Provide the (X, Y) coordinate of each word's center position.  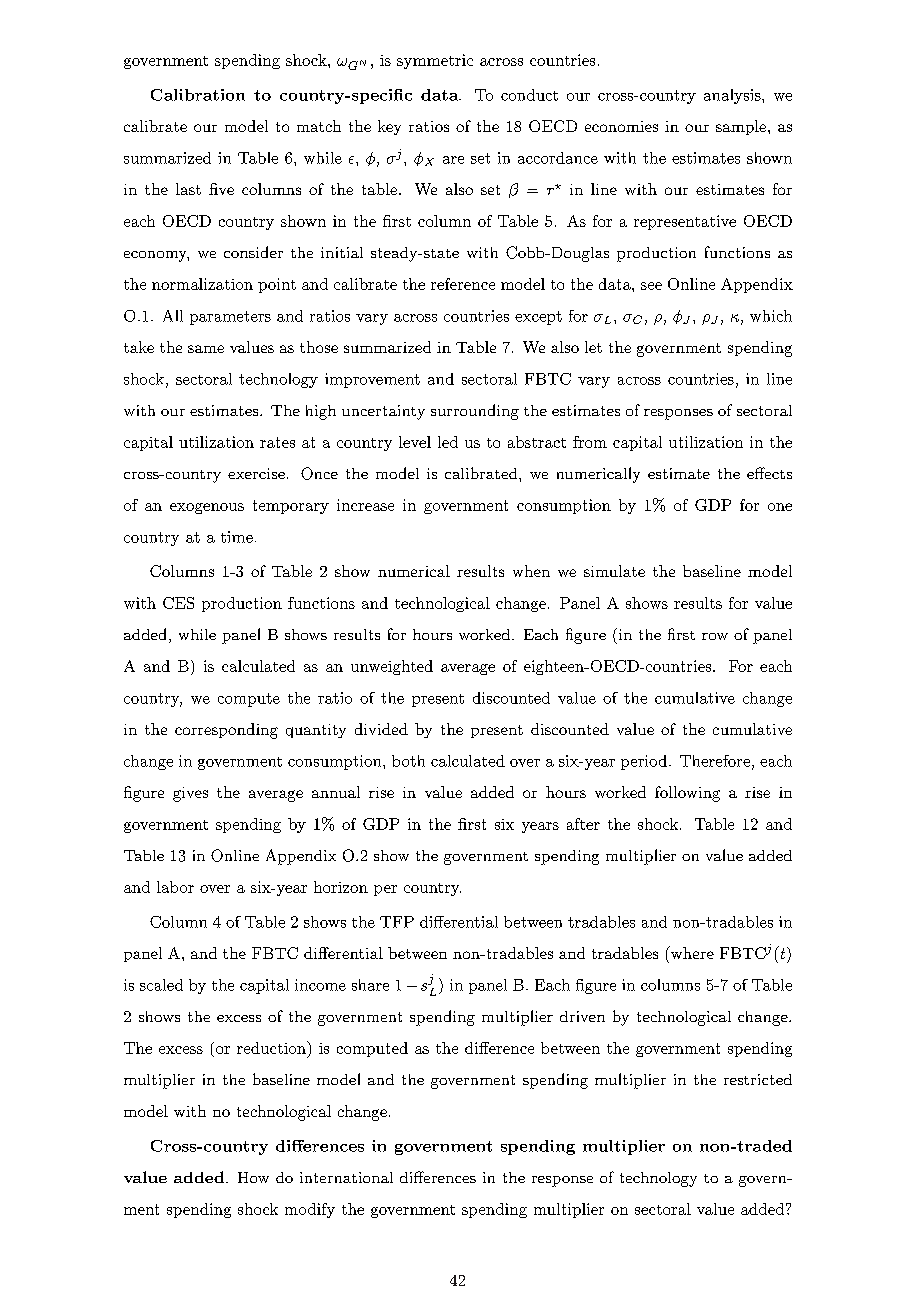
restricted (758, 1079)
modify (310, 1210)
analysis (733, 96)
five (221, 189)
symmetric (435, 61)
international (346, 1177)
